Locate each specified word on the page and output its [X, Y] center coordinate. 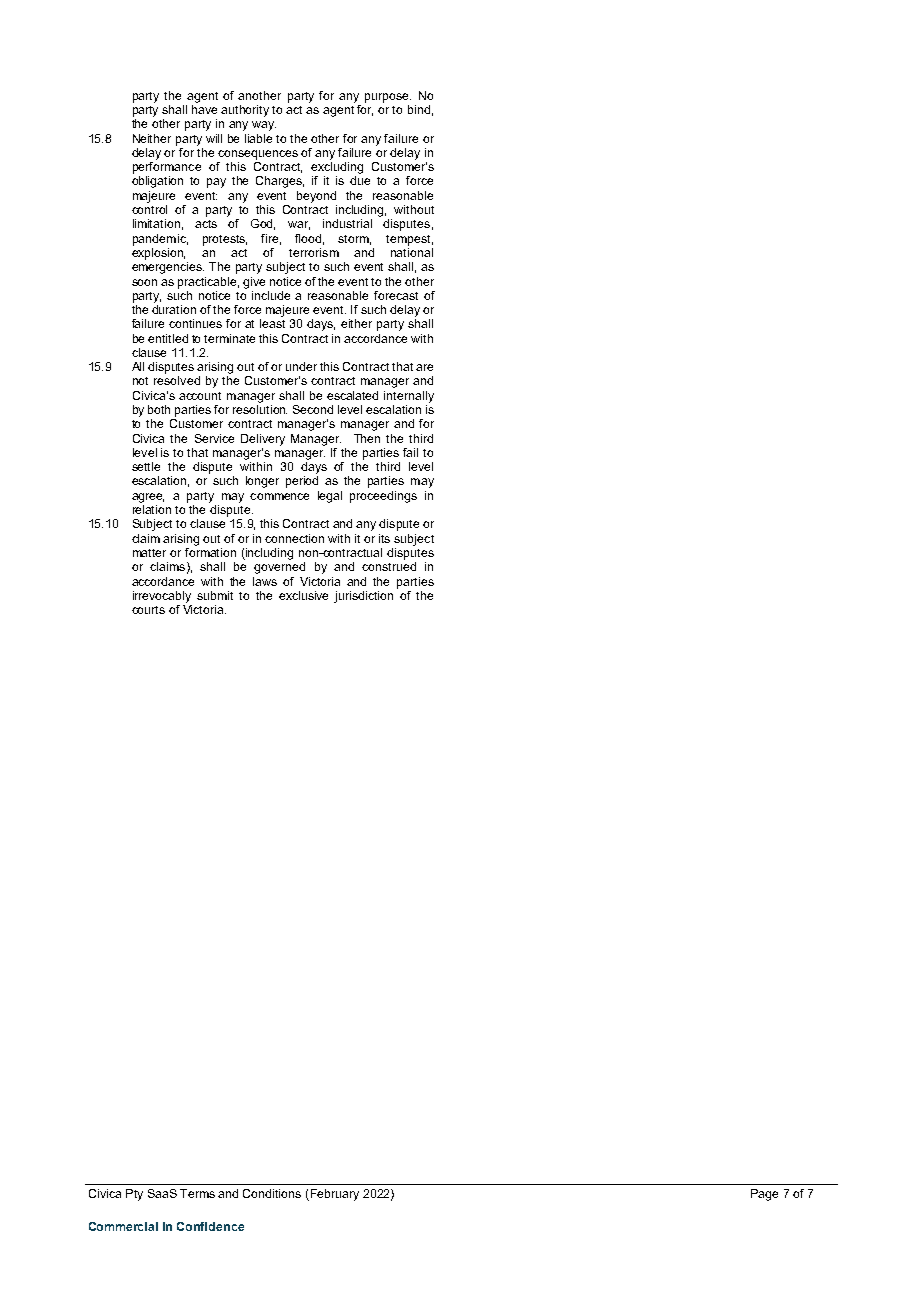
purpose [388, 98]
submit [215, 595]
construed [389, 566]
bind [419, 109]
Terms [197, 1193]
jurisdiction [363, 597]
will [214, 138]
